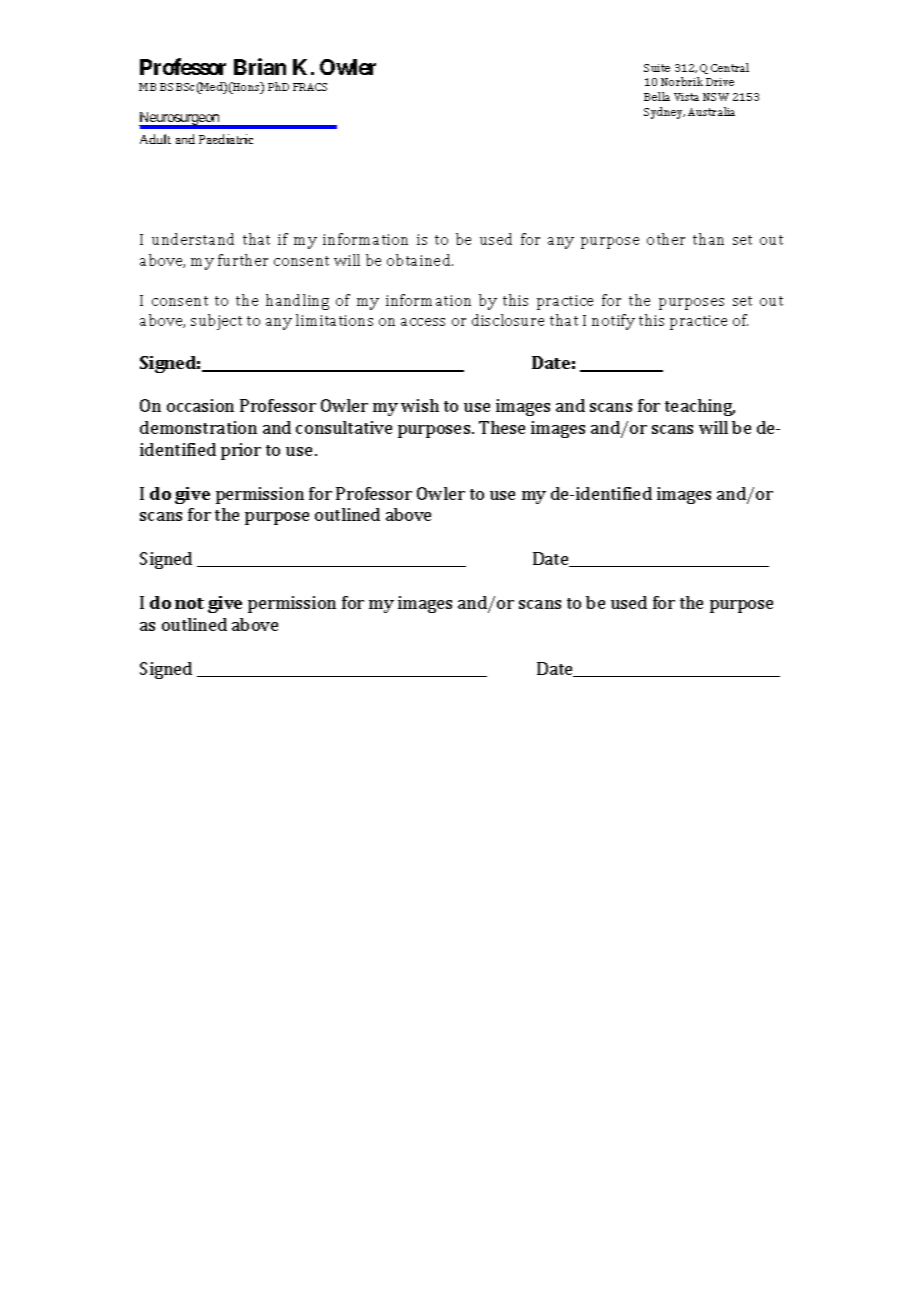 This document has width=924, height=1309. What do you see at coordinates (200, 405) in the document?
I see `occasion` at bounding box center [200, 405].
